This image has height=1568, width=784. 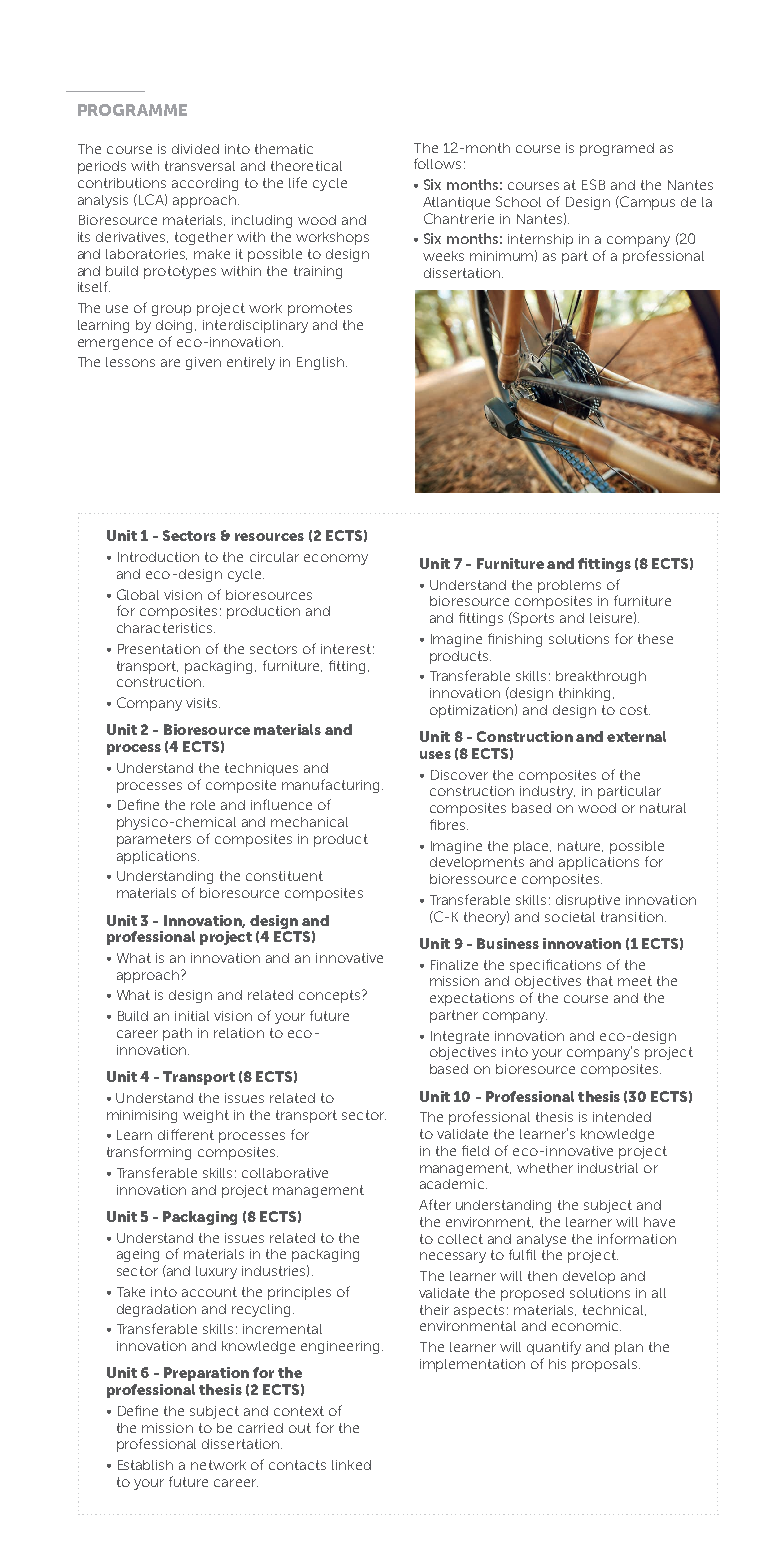 What do you see at coordinates (195, 149) in the image?
I see `divided` at bounding box center [195, 149].
